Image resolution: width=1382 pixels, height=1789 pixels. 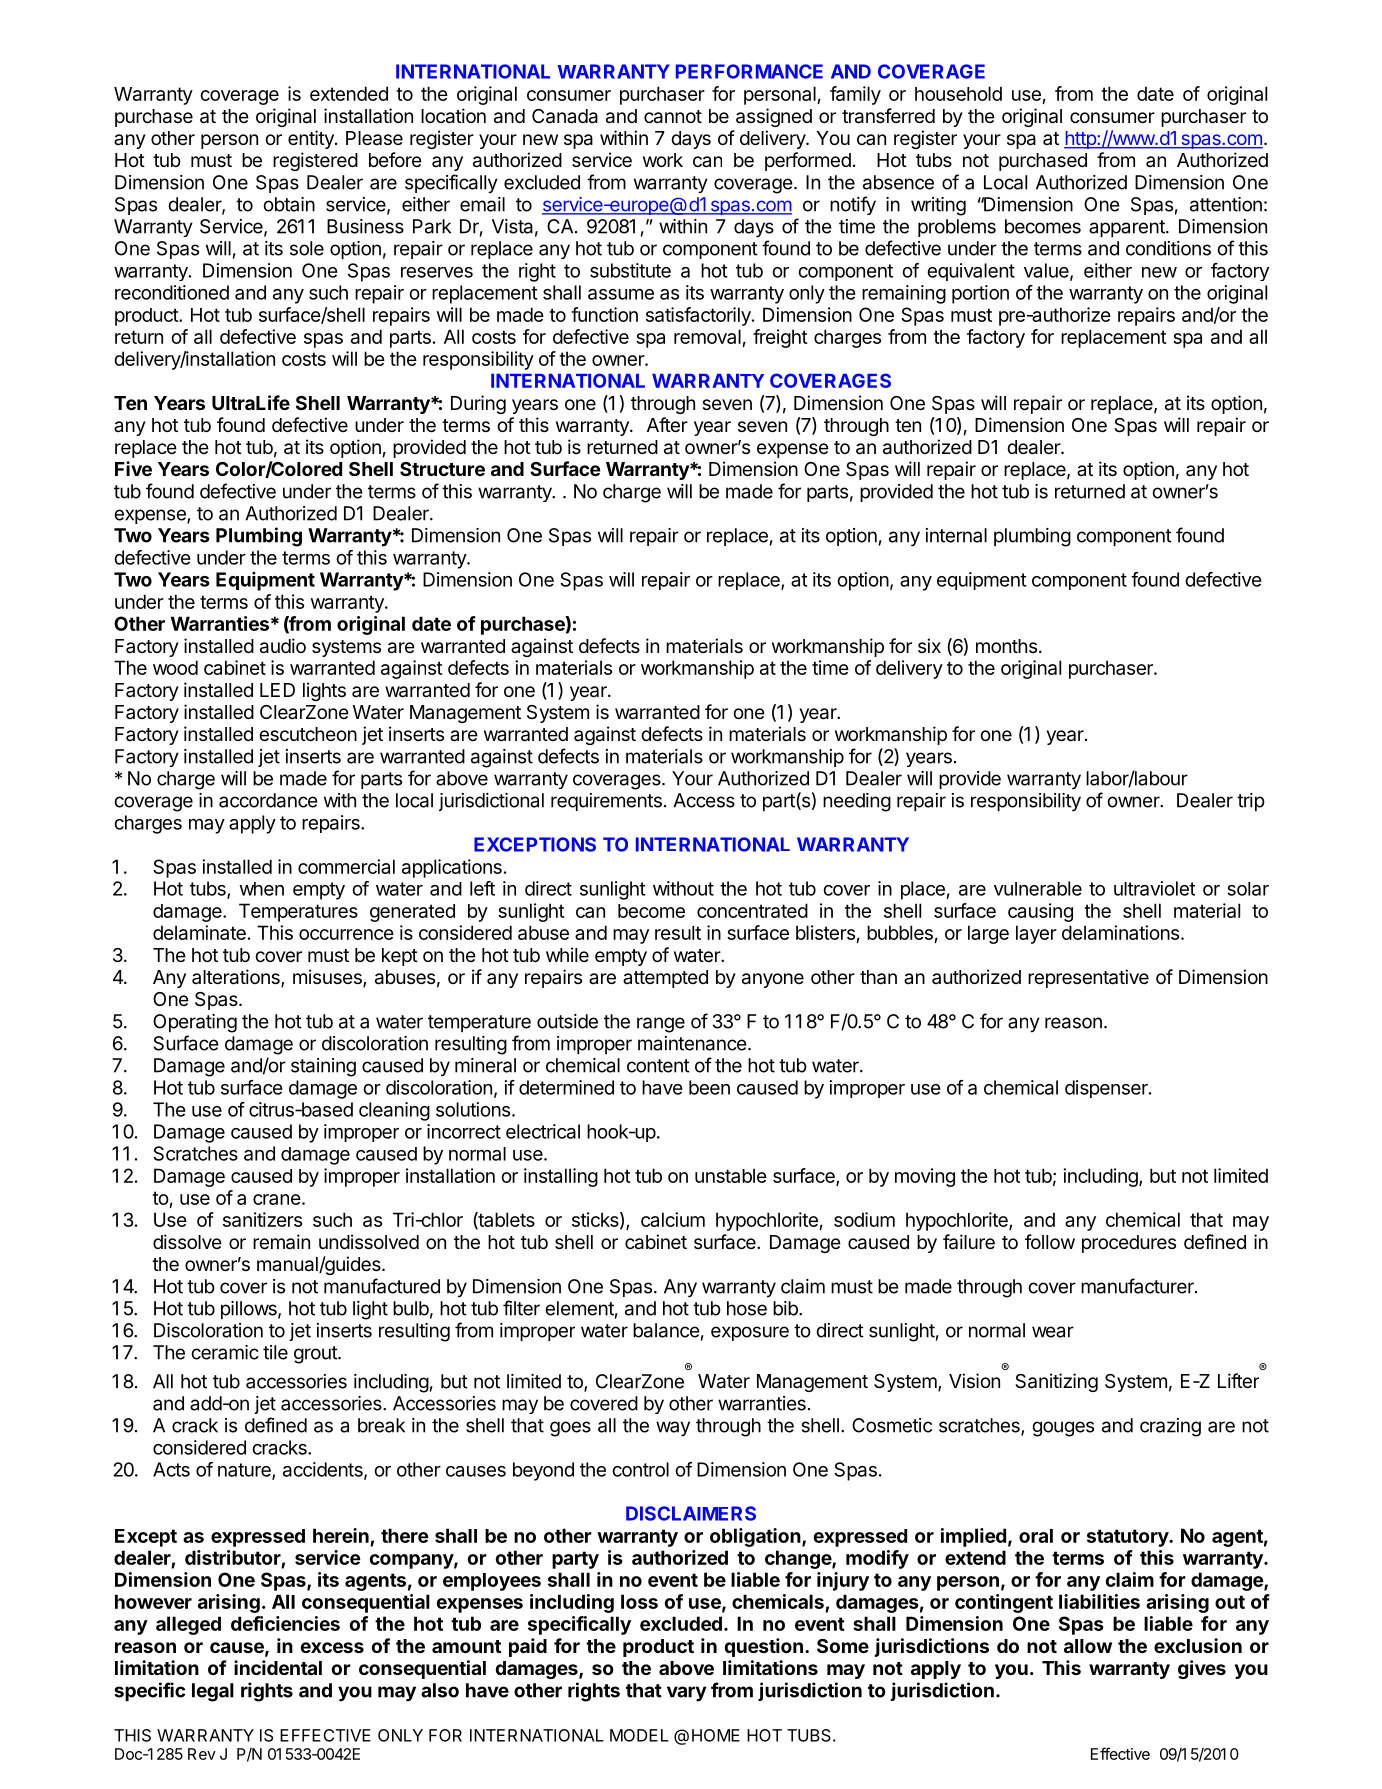 I want to click on manufacturer, so click(x=1138, y=1286).
